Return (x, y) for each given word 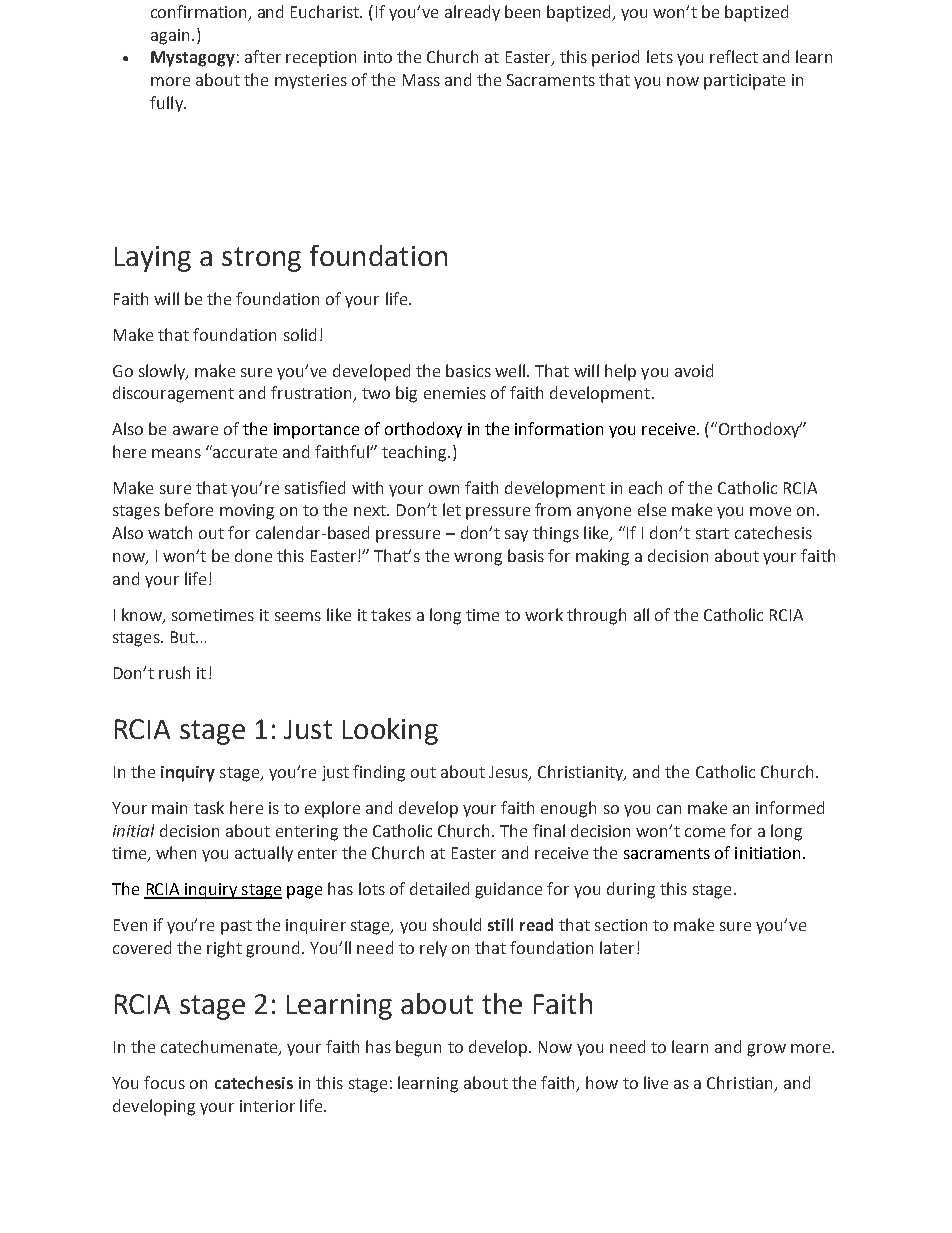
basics (468, 370)
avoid (694, 370)
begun (418, 1048)
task (209, 807)
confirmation (200, 12)
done (253, 555)
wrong (478, 559)
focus (164, 1082)
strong (261, 259)
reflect (734, 56)
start (712, 533)
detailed (439, 888)
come (705, 832)
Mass (421, 80)
